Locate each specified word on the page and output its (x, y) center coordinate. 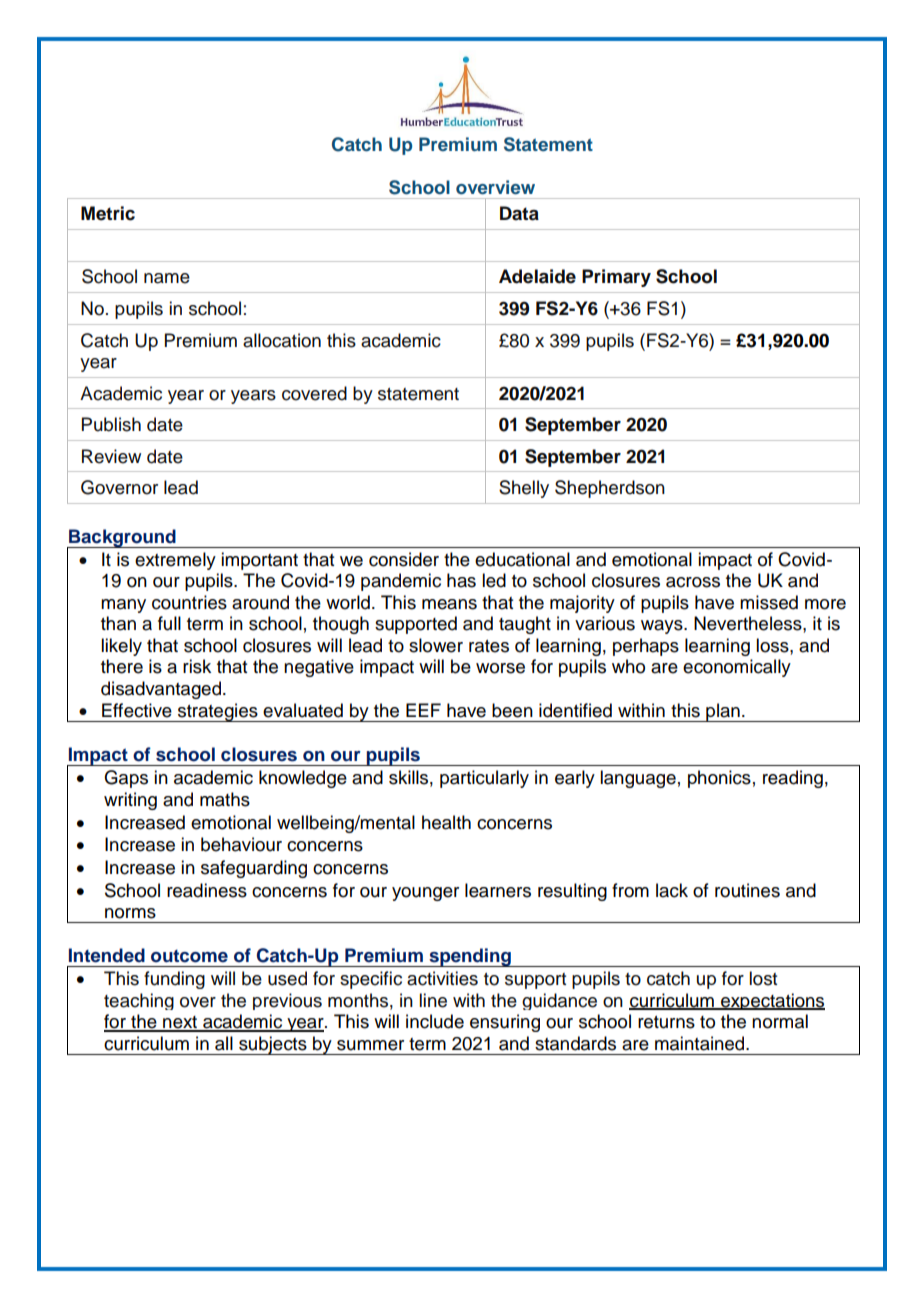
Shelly (524, 489)
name (167, 278)
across (693, 582)
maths (225, 799)
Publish (111, 424)
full (169, 623)
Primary (616, 278)
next (180, 1023)
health (446, 822)
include (435, 1021)
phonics (719, 779)
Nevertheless (749, 623)
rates (489, 646)
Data (519, 213)
